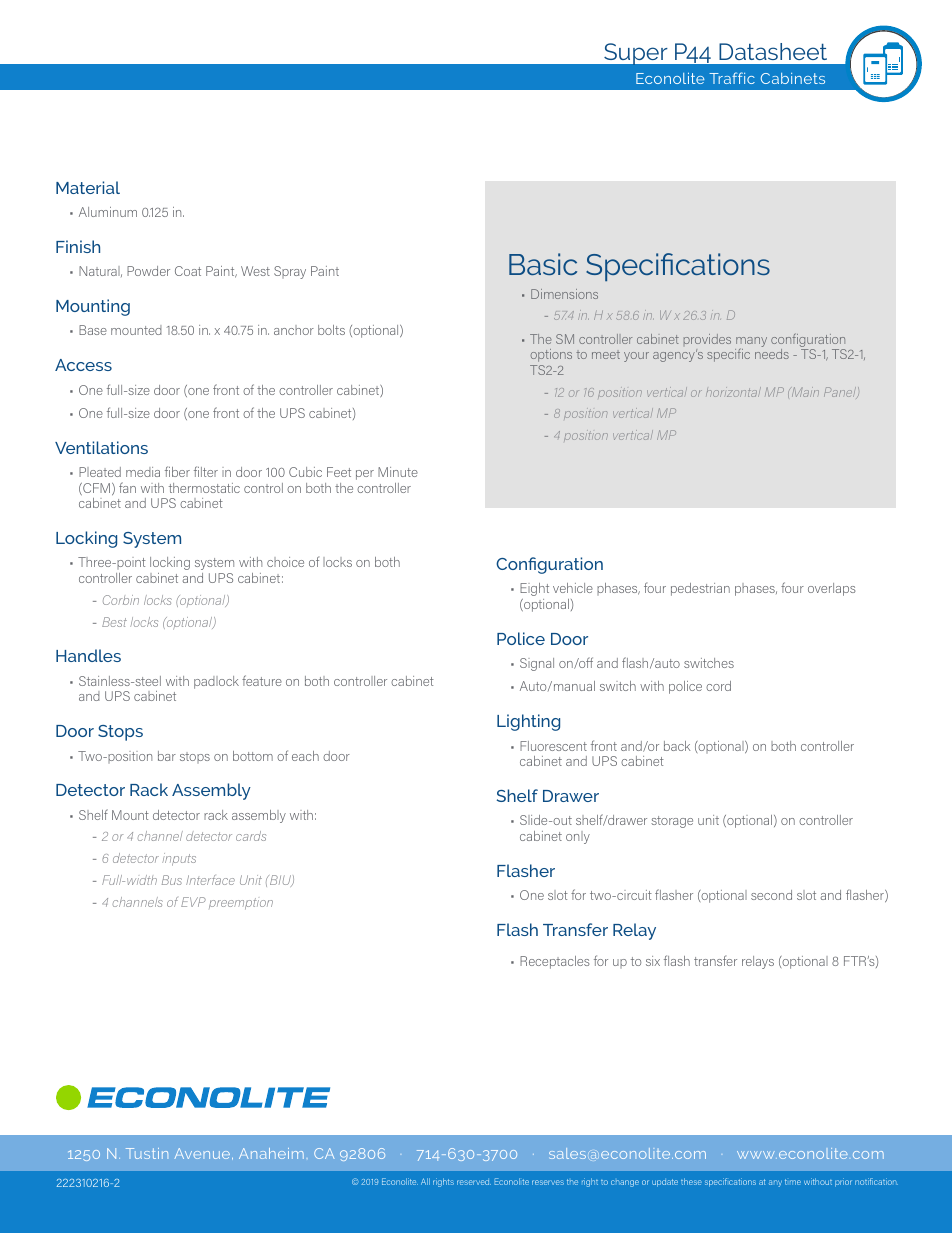 This image has height=1233, width=952. I want to click on Corbin, so click(121, 600).
